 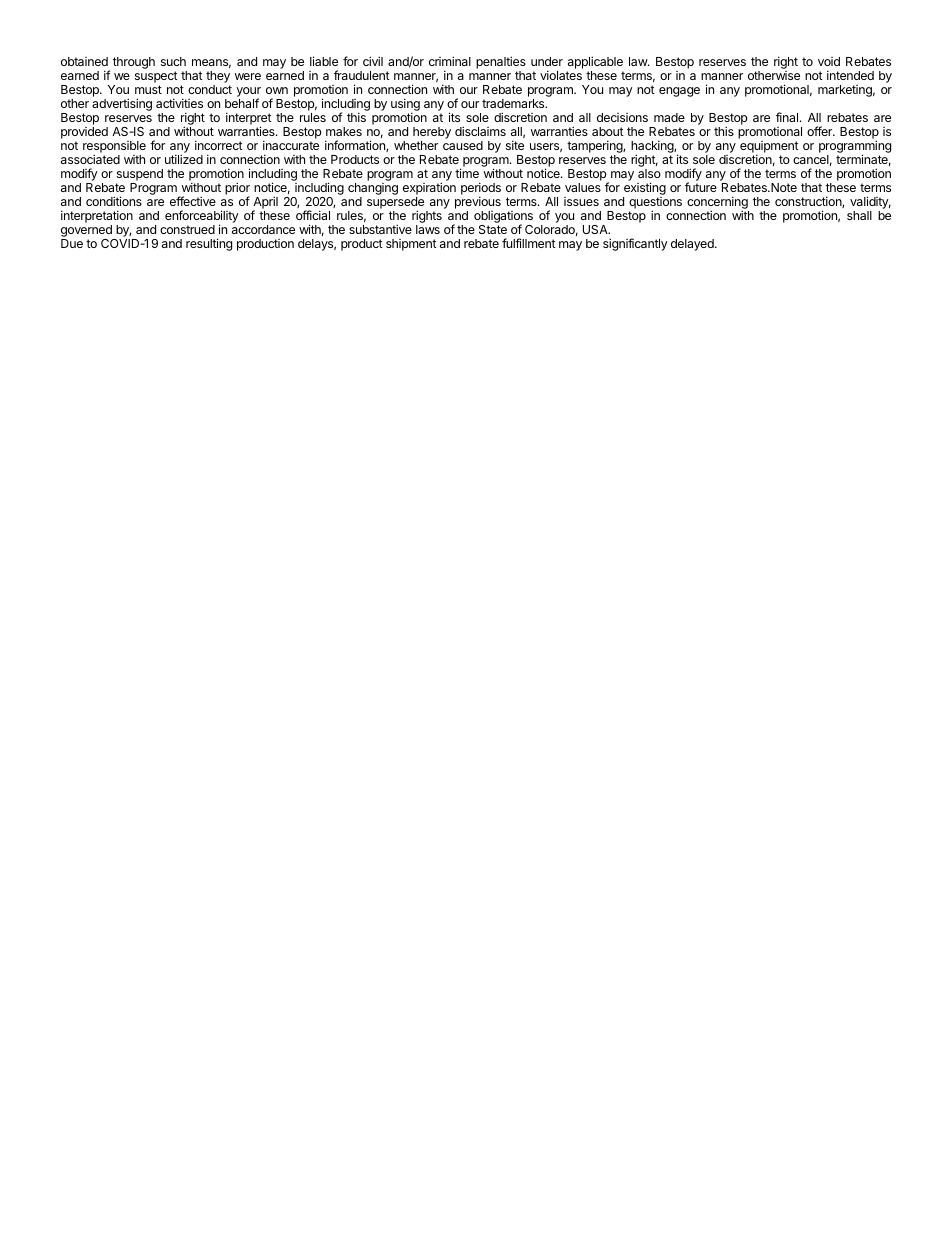 I want to click on such, so click(x=173, y=61).
